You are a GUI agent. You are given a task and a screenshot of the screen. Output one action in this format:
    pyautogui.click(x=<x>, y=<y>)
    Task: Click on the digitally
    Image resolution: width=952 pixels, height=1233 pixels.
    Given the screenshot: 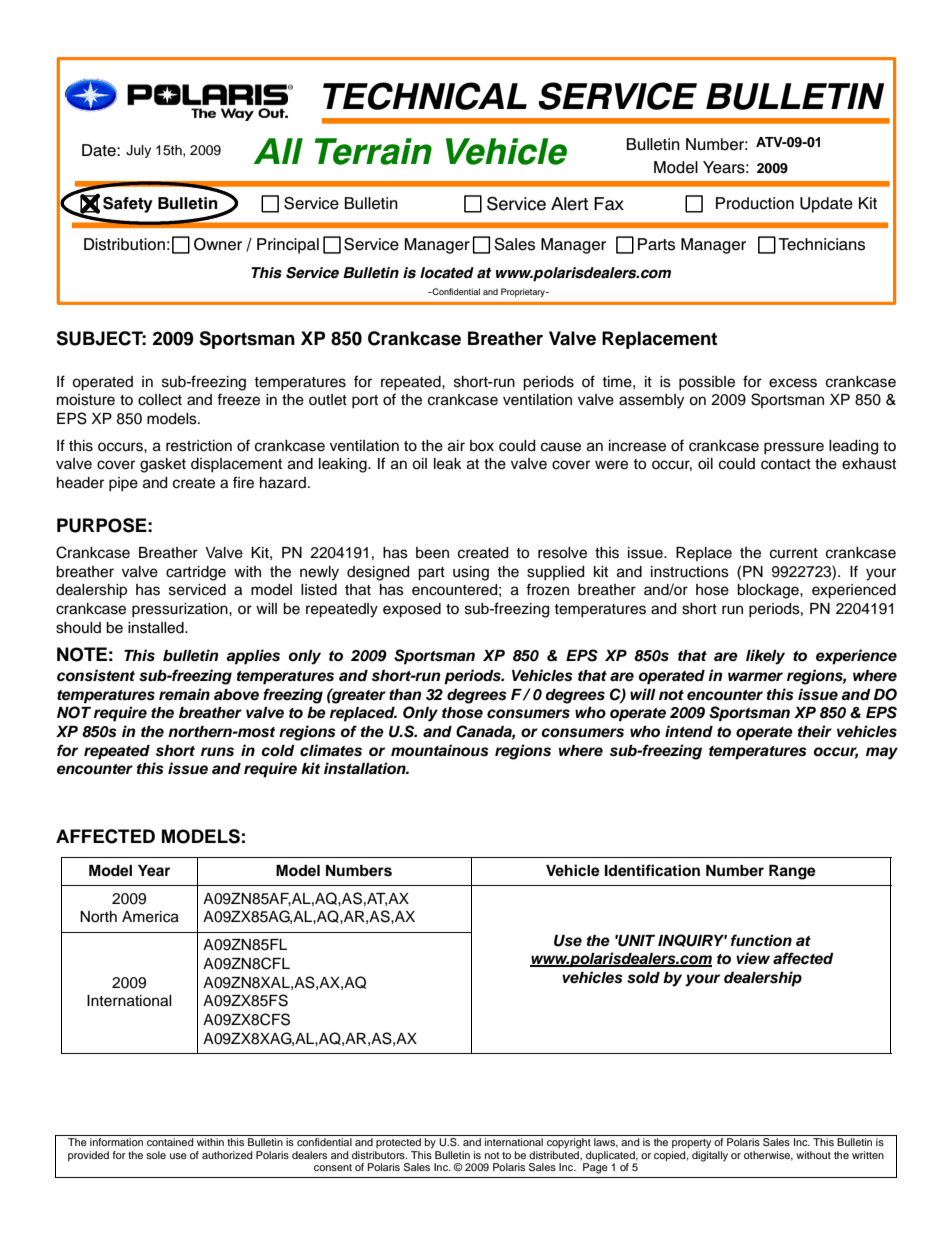 What is the action you would take?
    pyautogui.click(x=710, y=1155)
